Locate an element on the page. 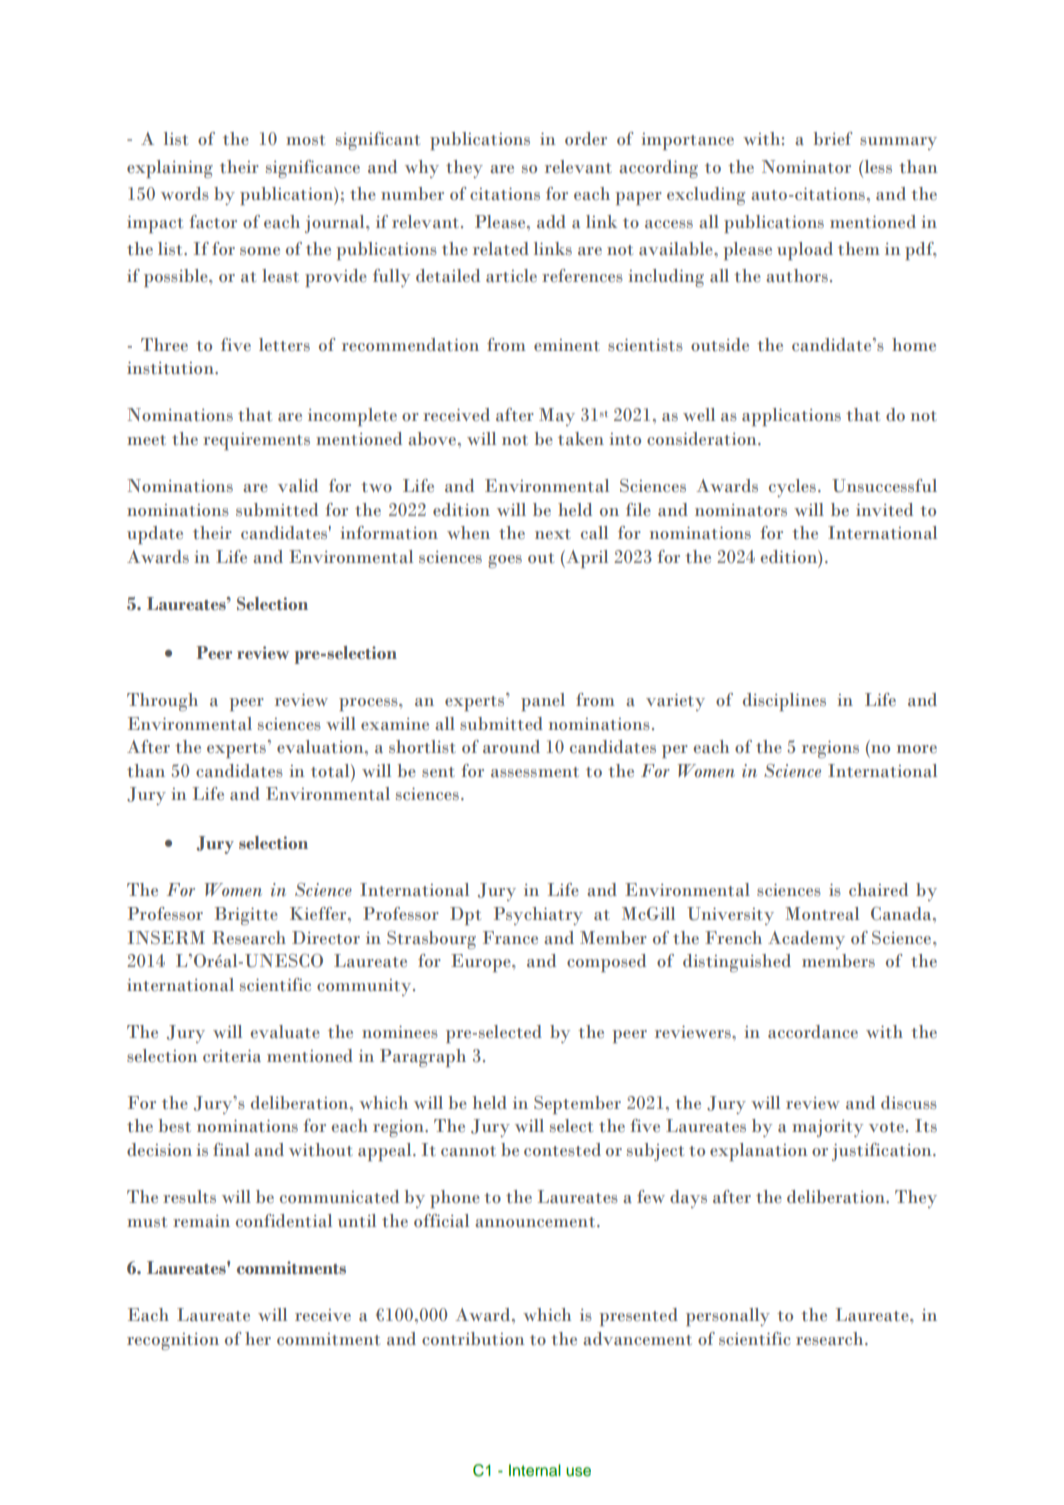  add is located at coordinates (551, 221).
